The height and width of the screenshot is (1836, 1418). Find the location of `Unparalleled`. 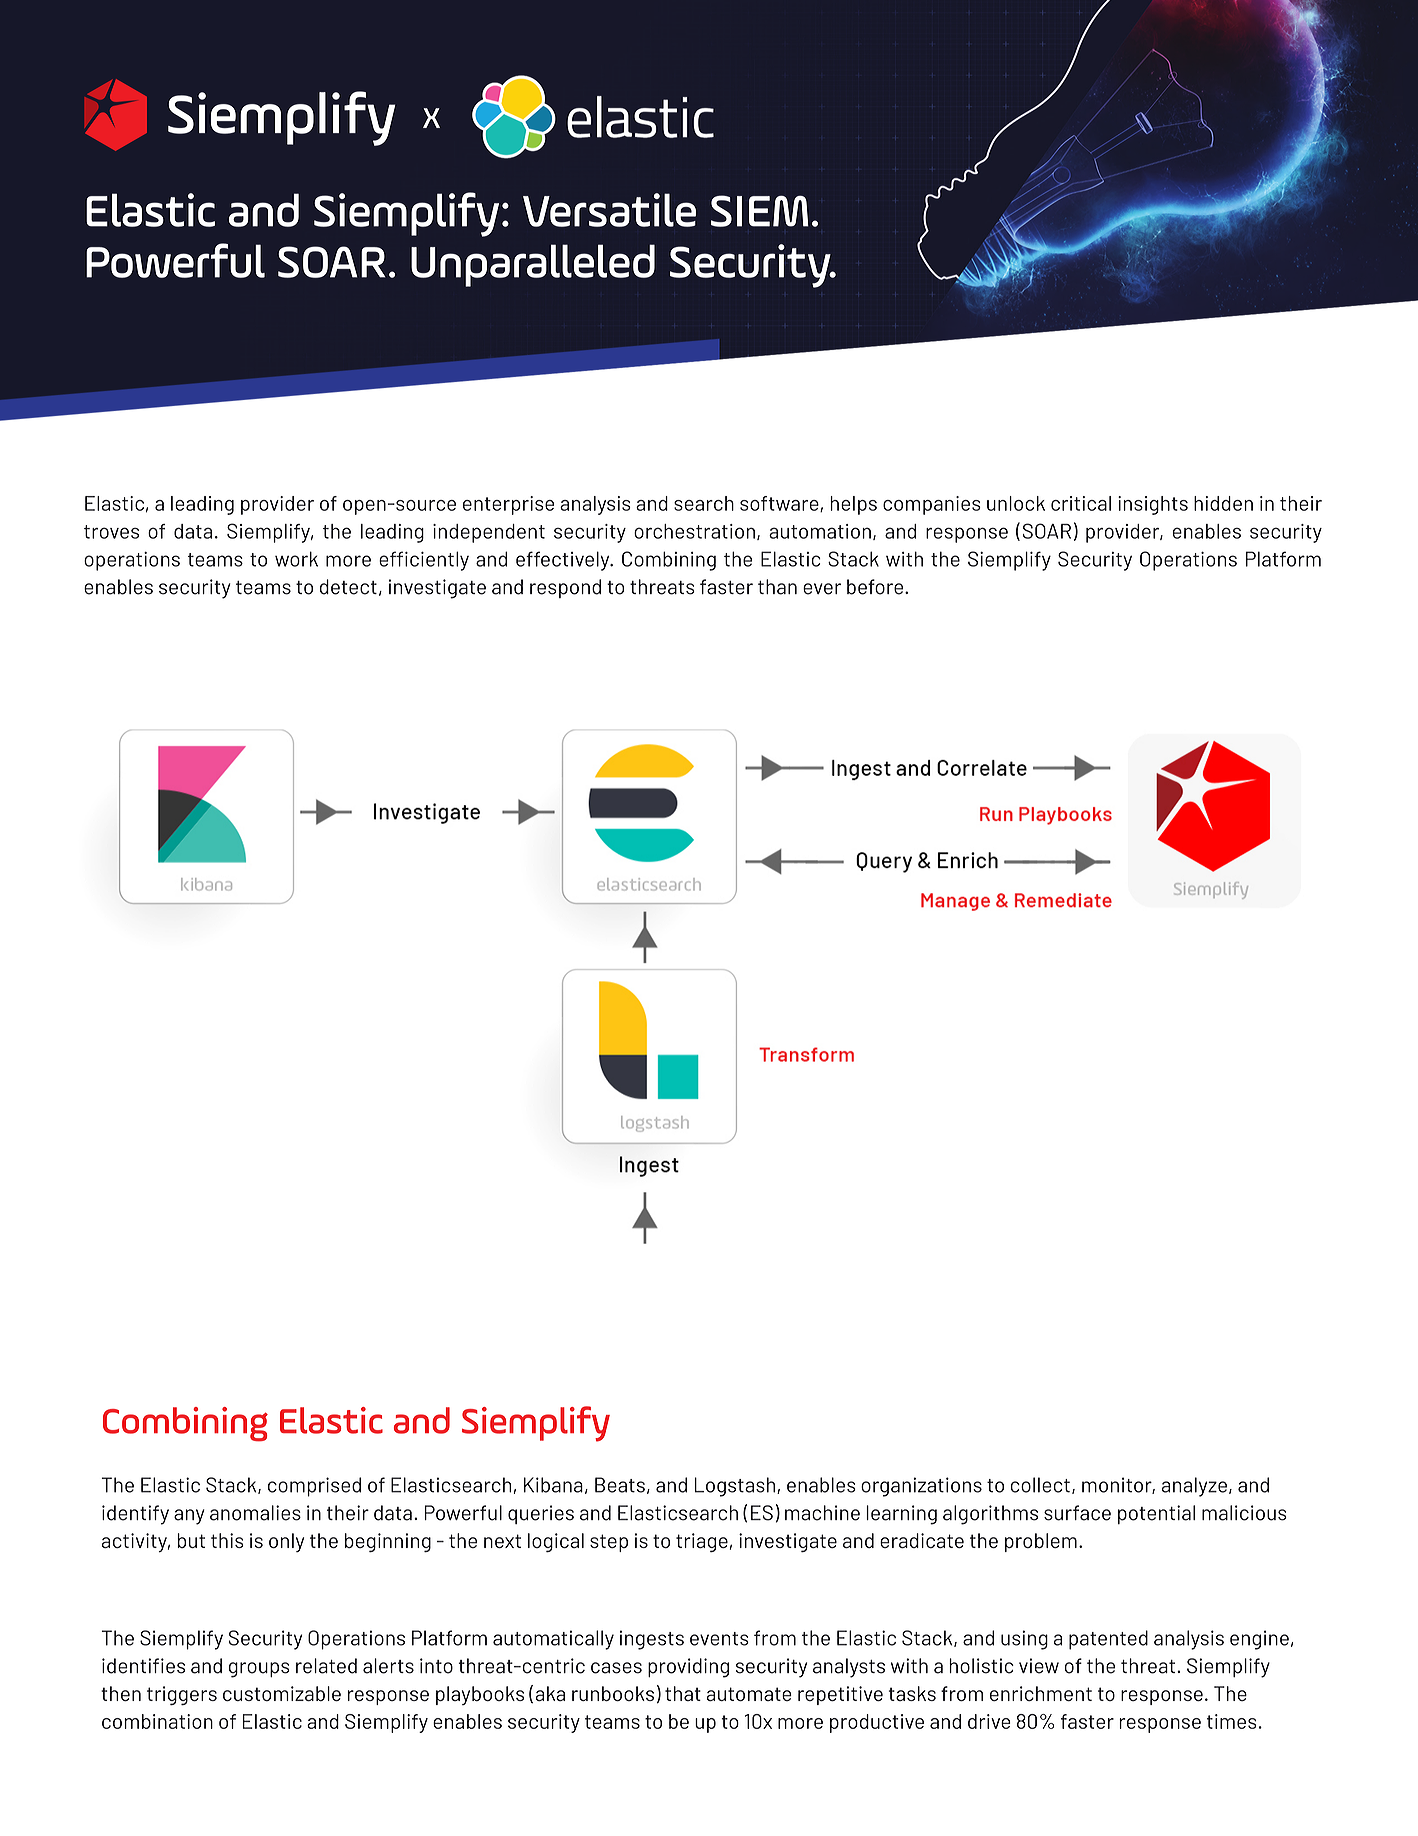

Unparalleled is located at coordinates (533, 265).
